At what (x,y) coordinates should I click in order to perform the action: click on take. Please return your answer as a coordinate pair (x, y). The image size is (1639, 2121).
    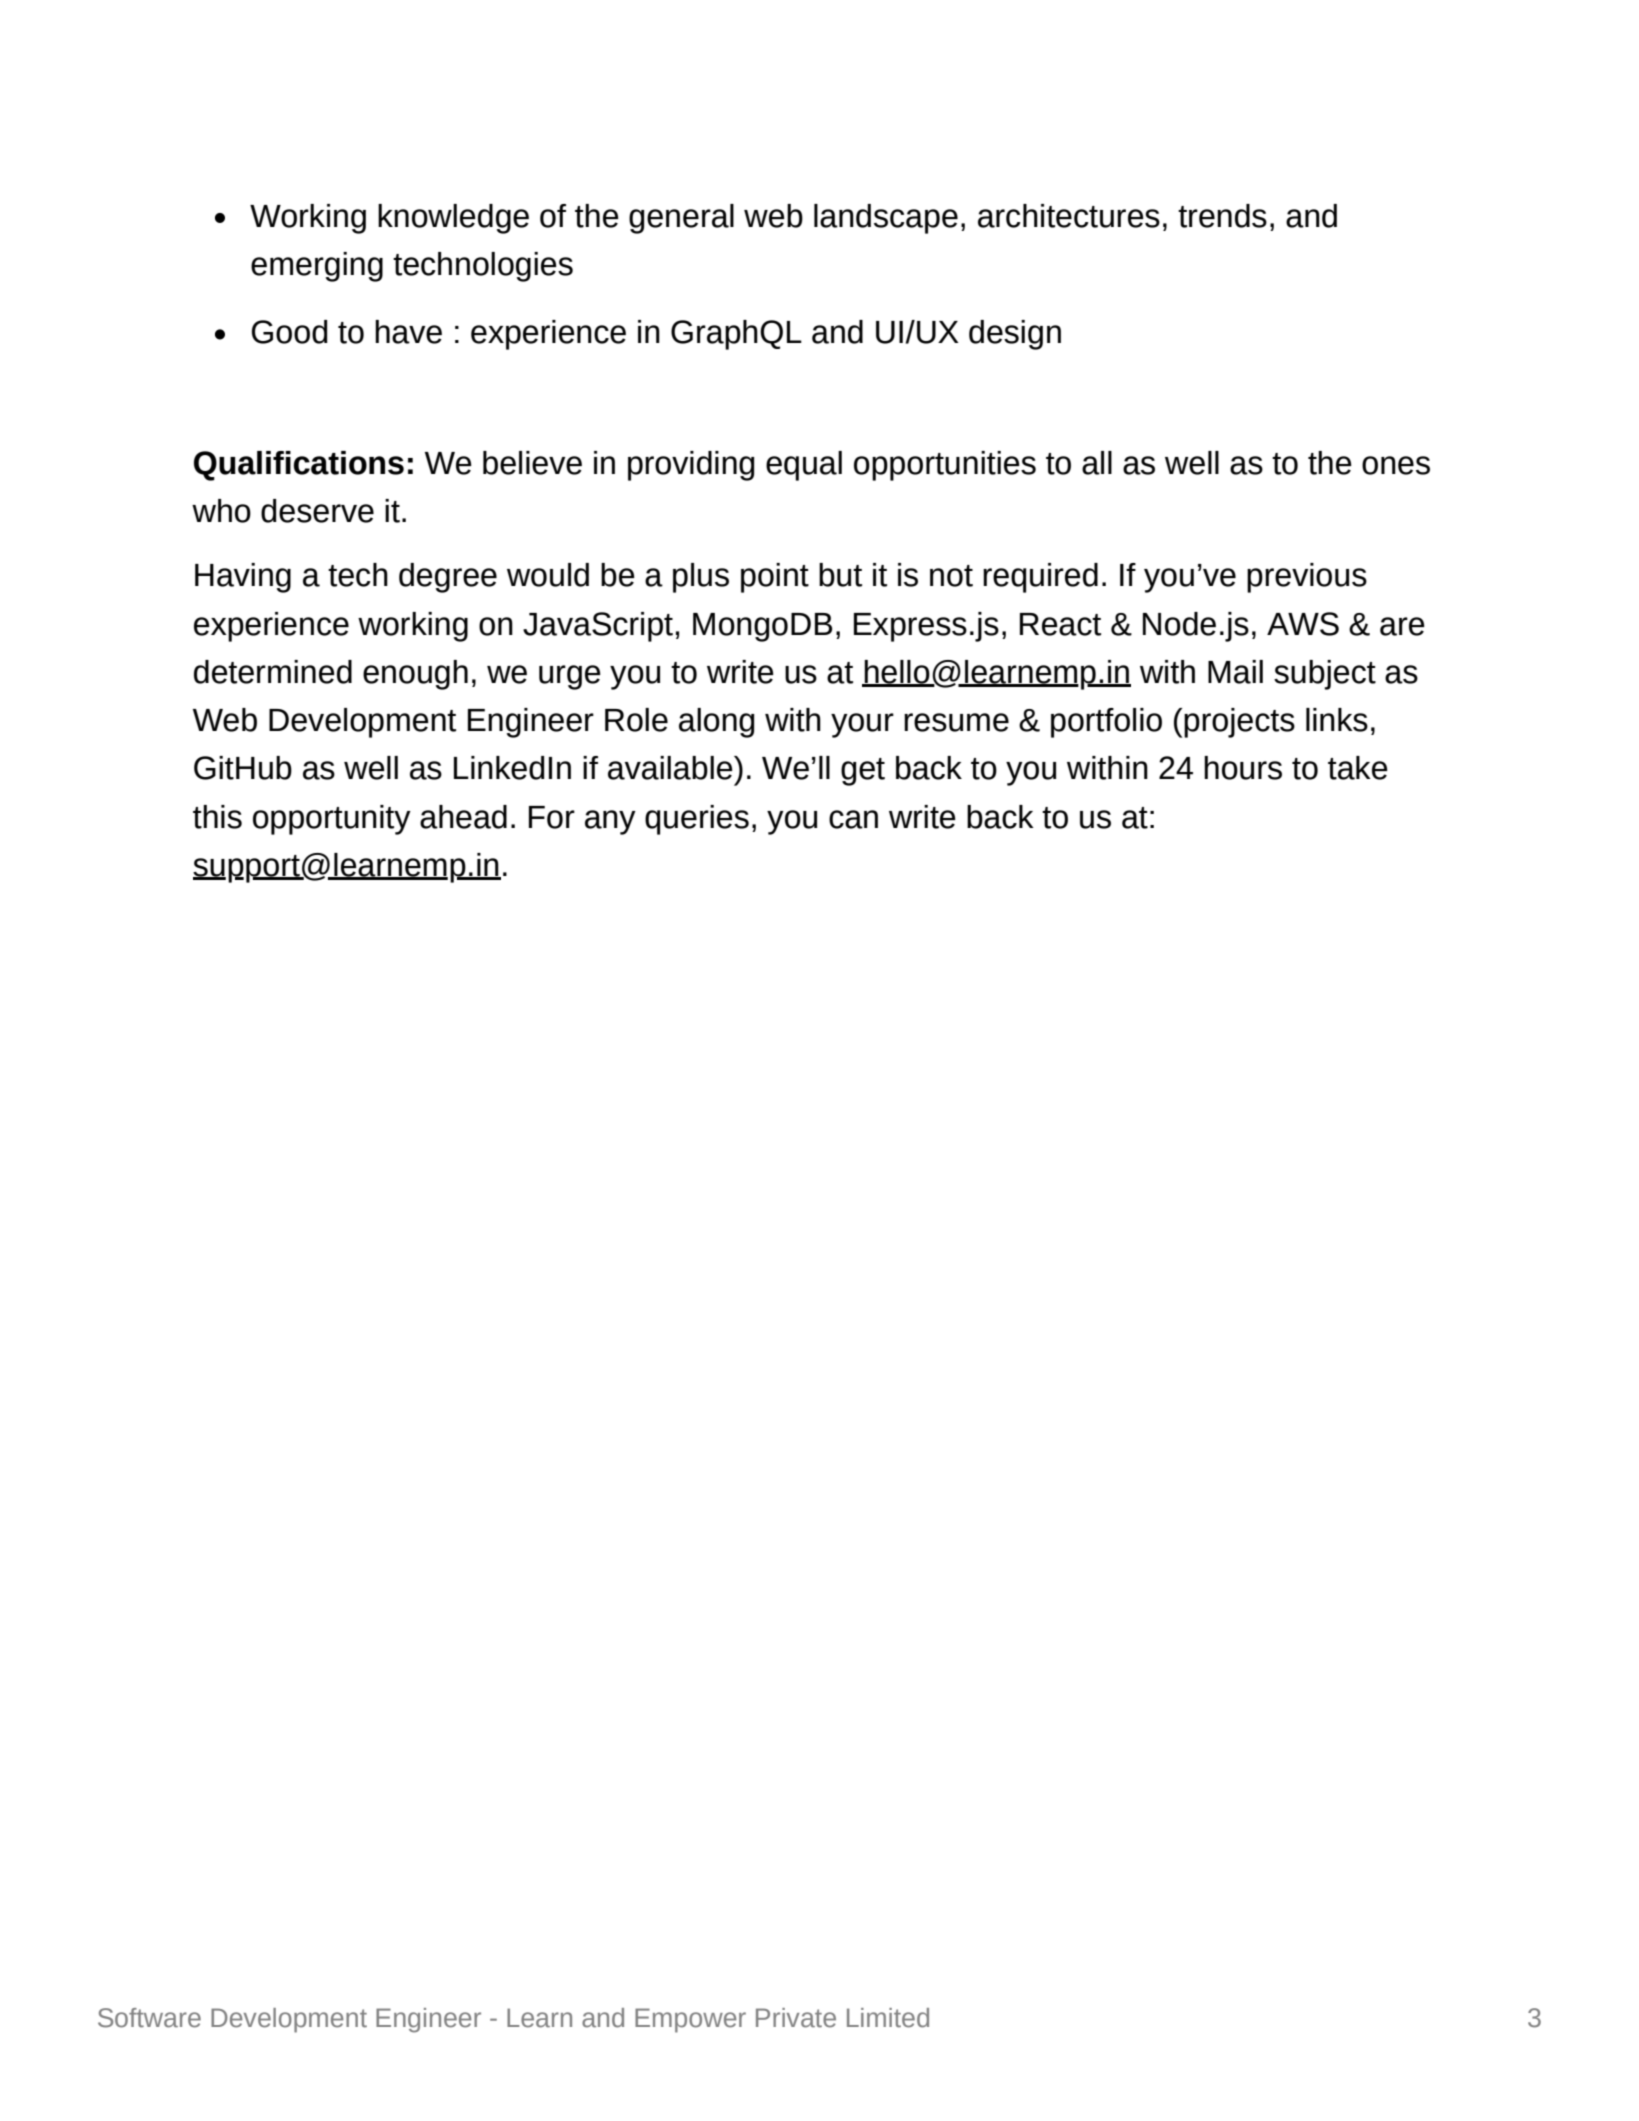
    Looking at the image, I should click on (1358, 768).
